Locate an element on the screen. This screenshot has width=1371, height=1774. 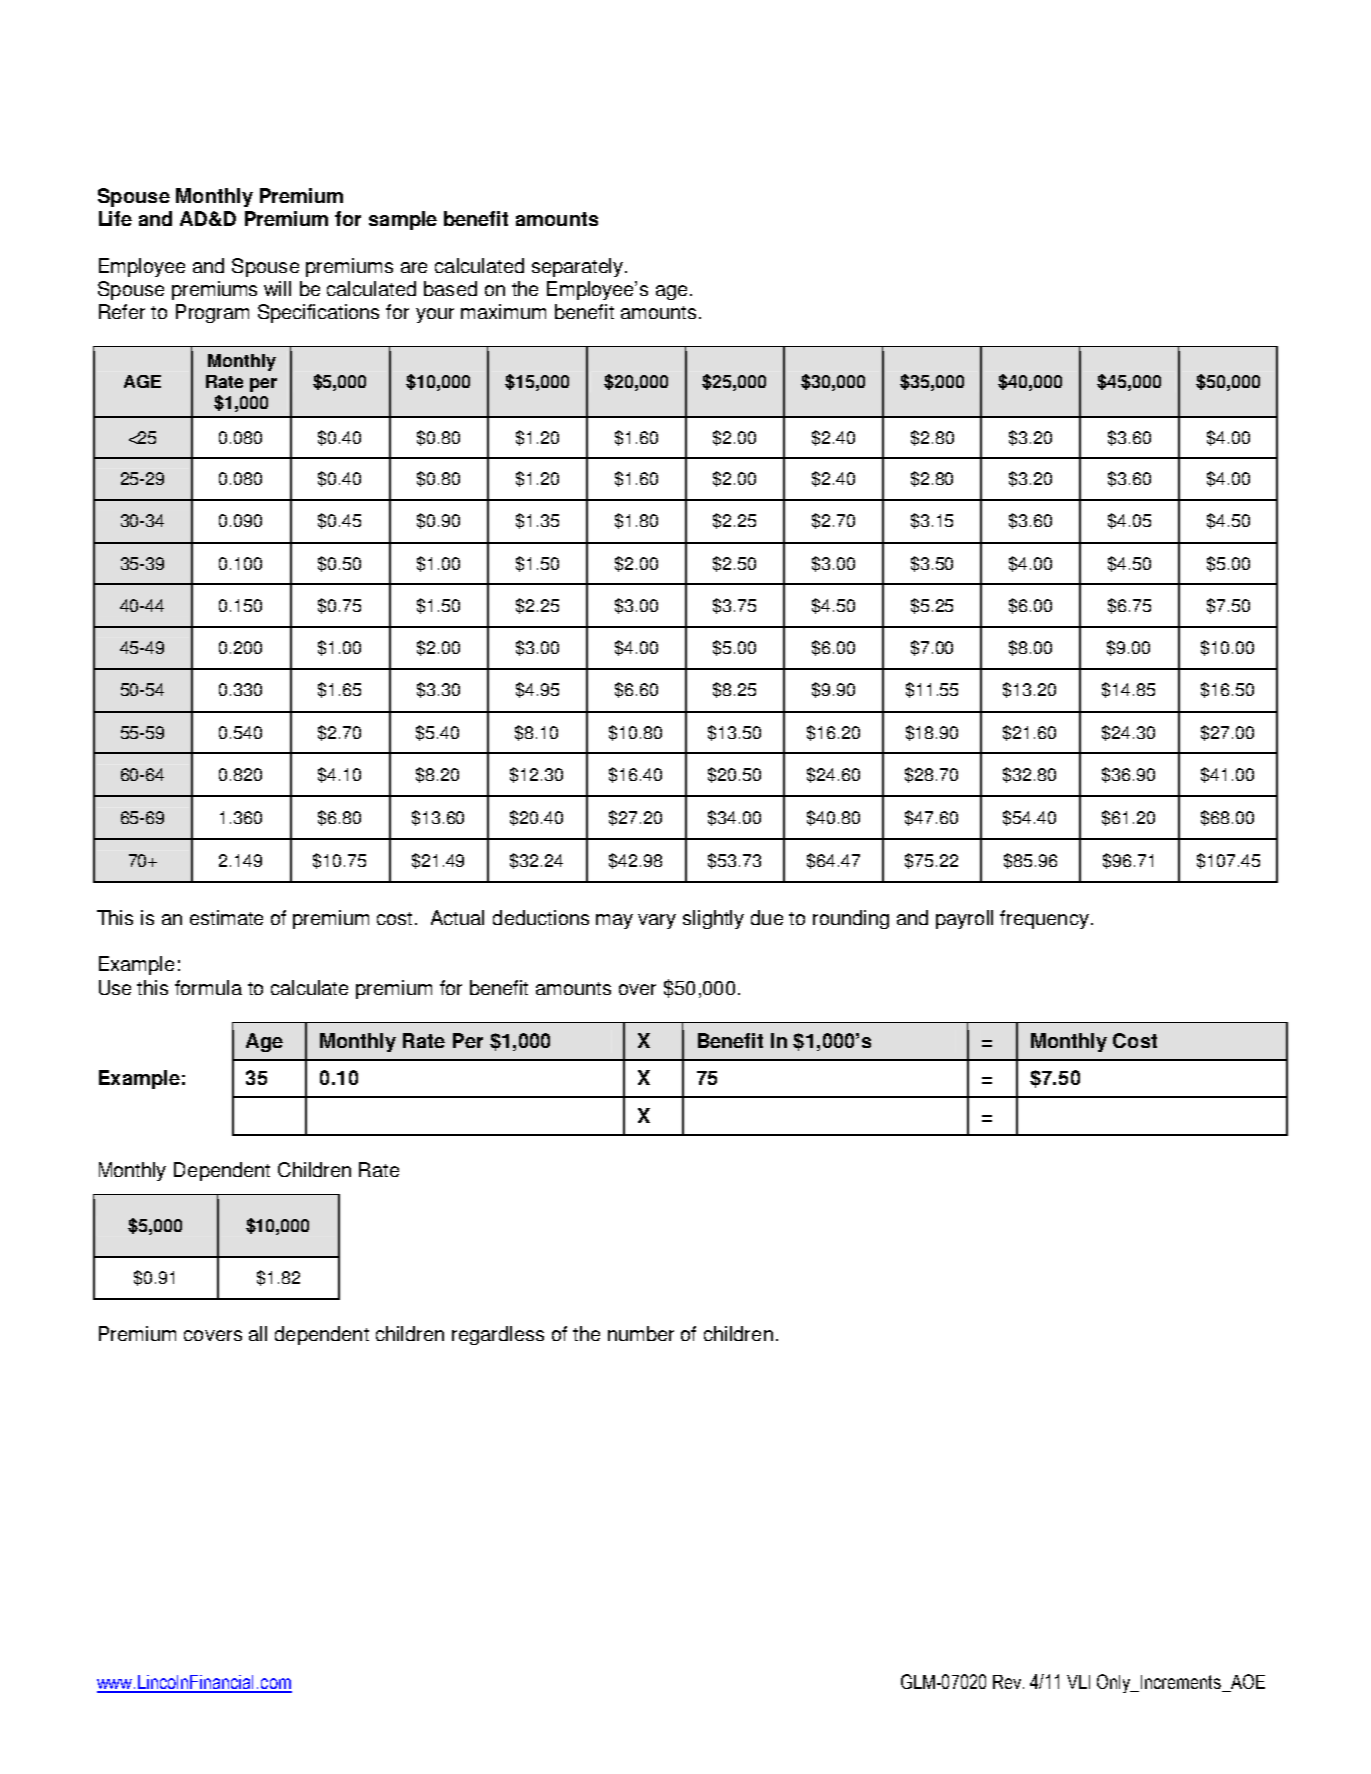
may is located at coordinates (614, 921).
